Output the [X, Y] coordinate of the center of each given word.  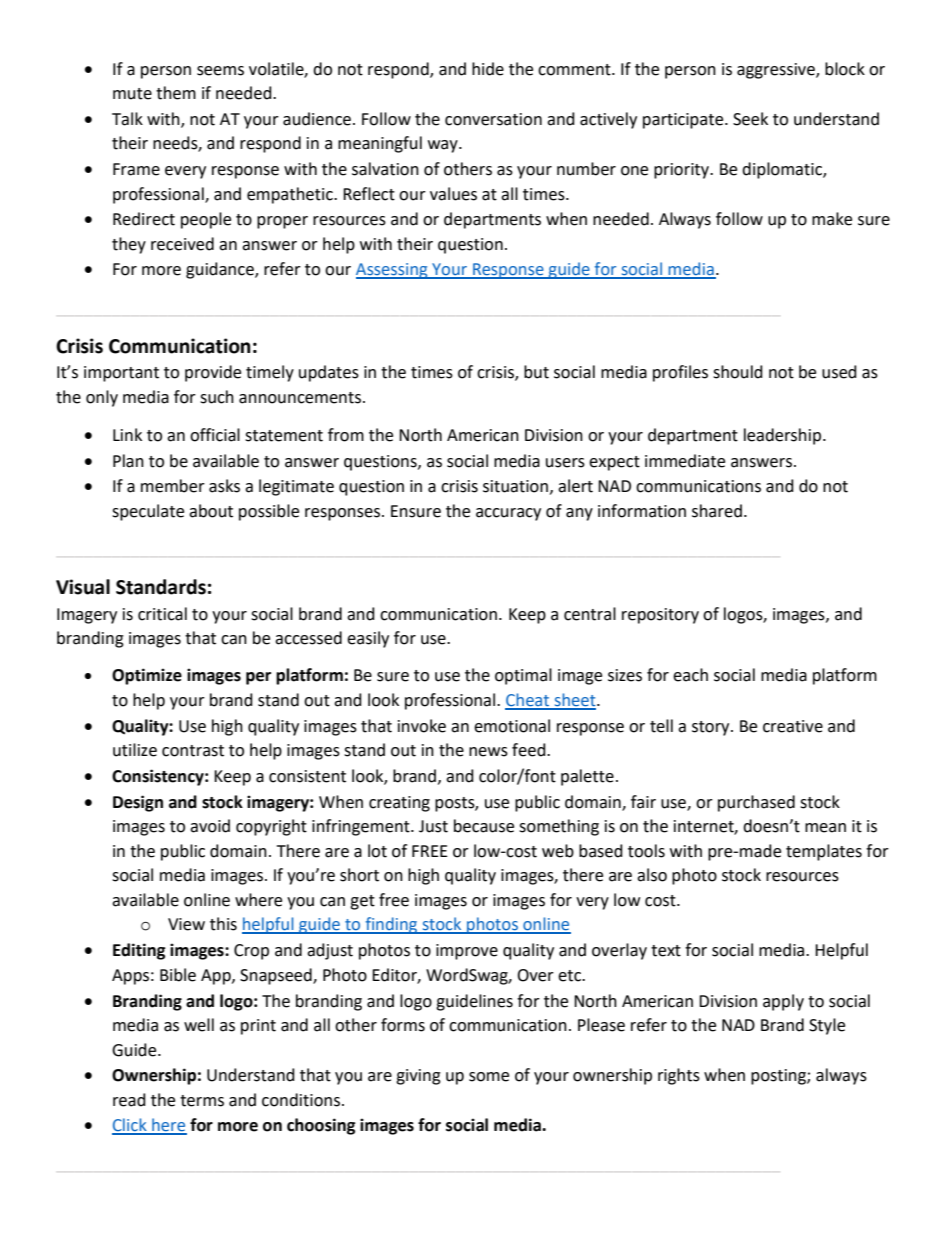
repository [660, 616]
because [484, 826]
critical [162, 614]
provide [213, 373]
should [738, 372]
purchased [756, 803]
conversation [493, 119]
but [536, 372]
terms [202, 1101]
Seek [750, 119]
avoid [210, 826]
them [176, 93]
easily [368, 639]
